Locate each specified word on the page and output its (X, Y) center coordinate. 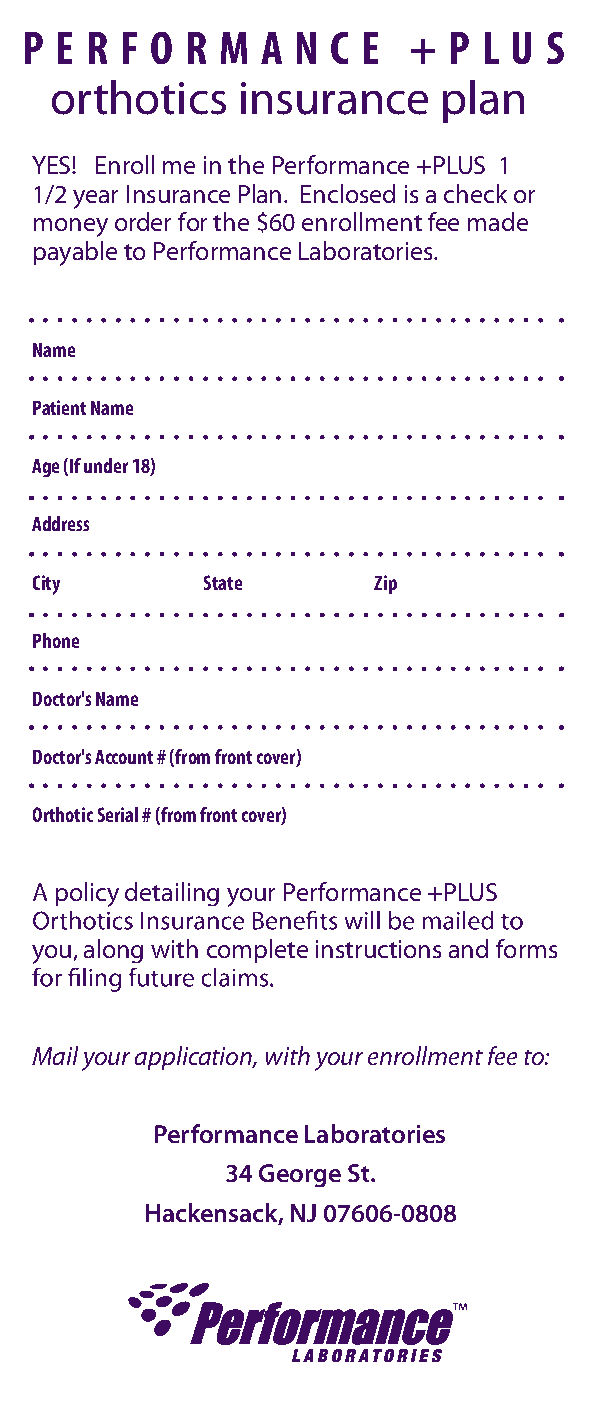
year (95, 199)
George (300, 1175)
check (475, 193)
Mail (55, 1055)
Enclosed (348, 193)
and (468, 948)
